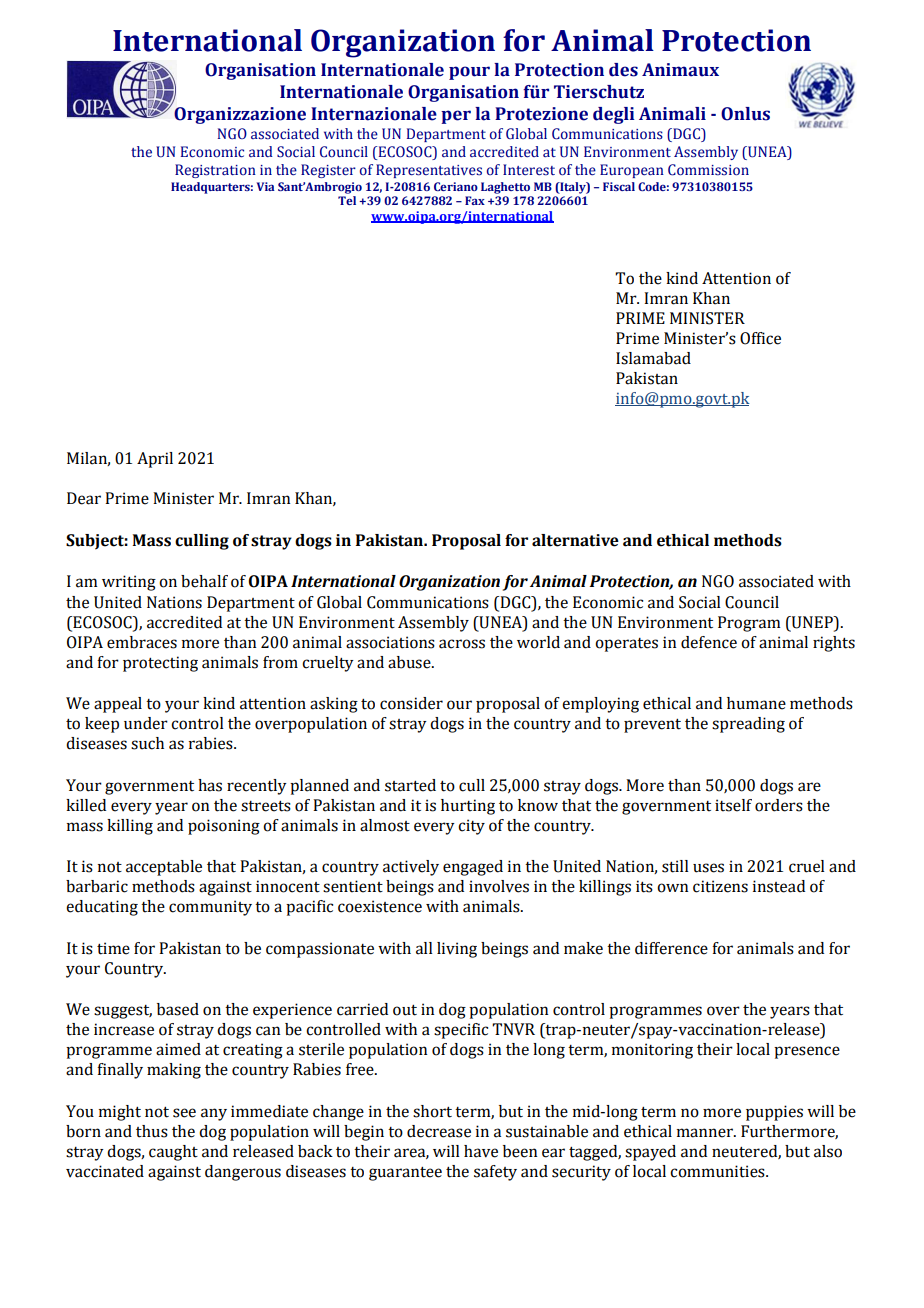  I want to click on engaged, so click(473, 868).
